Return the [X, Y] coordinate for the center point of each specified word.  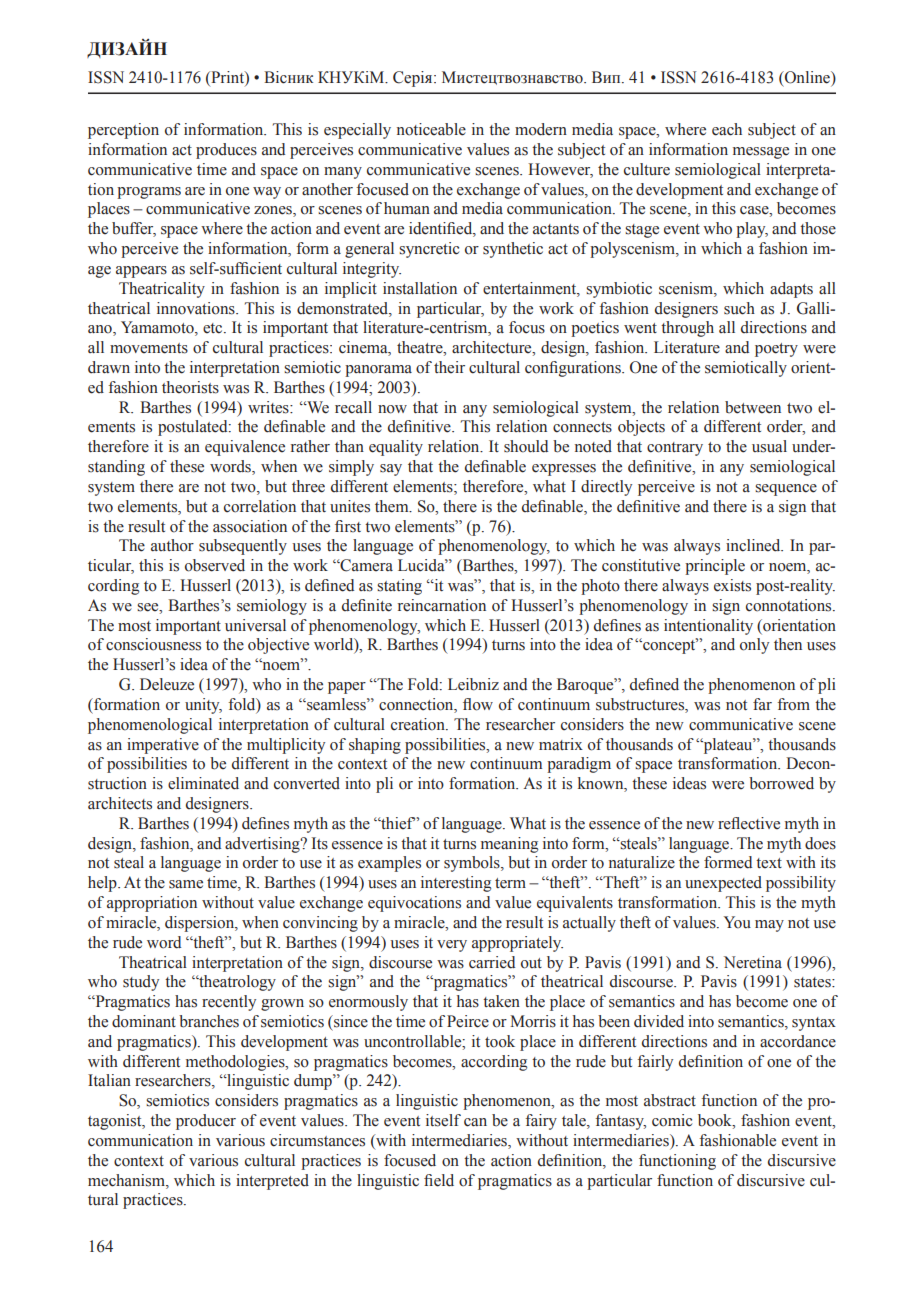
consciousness [153, 644]
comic [672, 1120]
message [761, 153]
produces [226, 151]
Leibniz [473, 684]
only [754, 646]
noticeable [431, 129]
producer [206, 1122]
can [475, 1122]
